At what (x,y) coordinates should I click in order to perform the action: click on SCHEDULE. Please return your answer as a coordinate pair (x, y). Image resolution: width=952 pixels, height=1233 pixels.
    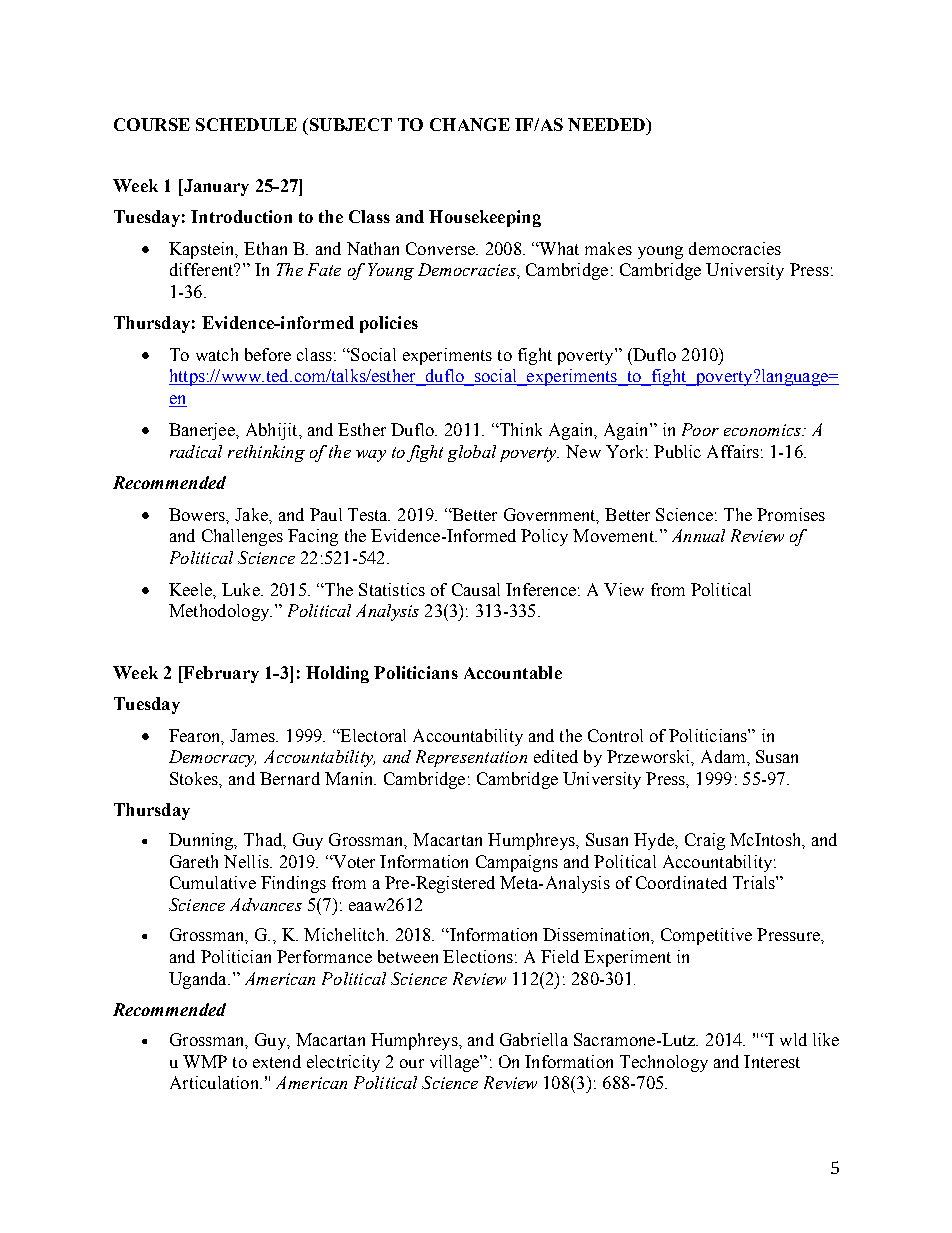
    Looking at the image, I should click on (246, 124).
